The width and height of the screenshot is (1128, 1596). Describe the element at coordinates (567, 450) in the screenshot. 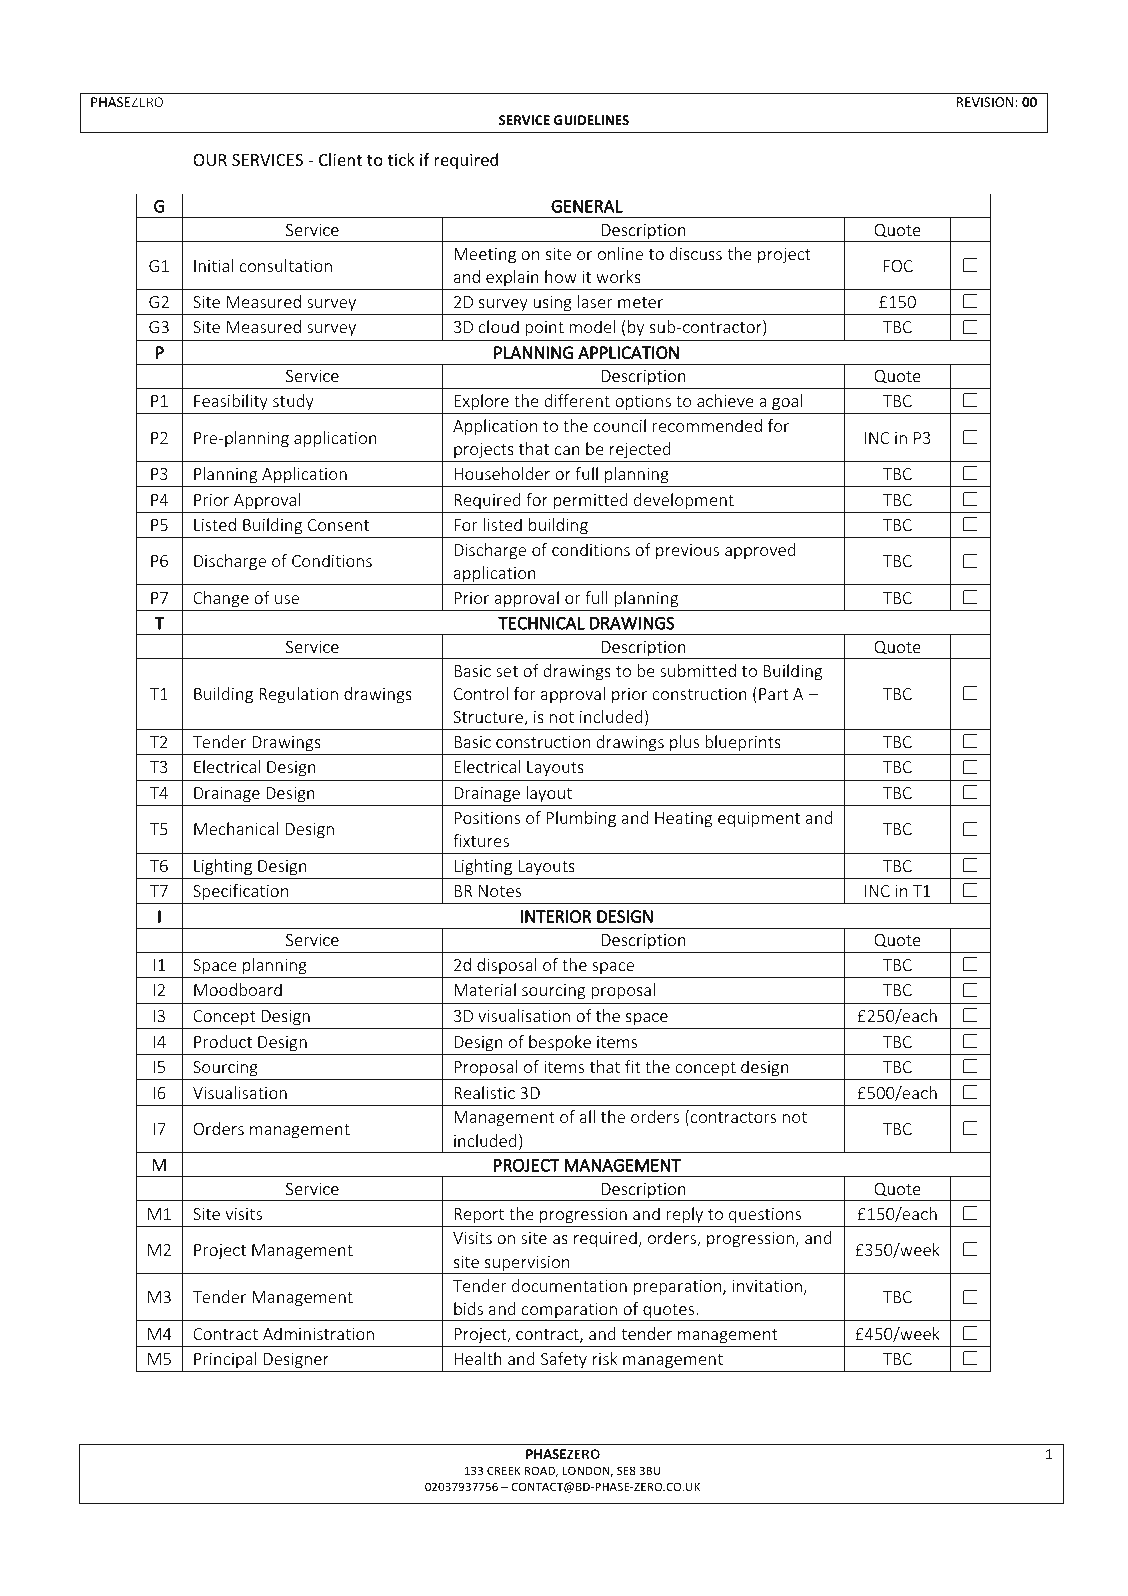

I see `can` at that location.
